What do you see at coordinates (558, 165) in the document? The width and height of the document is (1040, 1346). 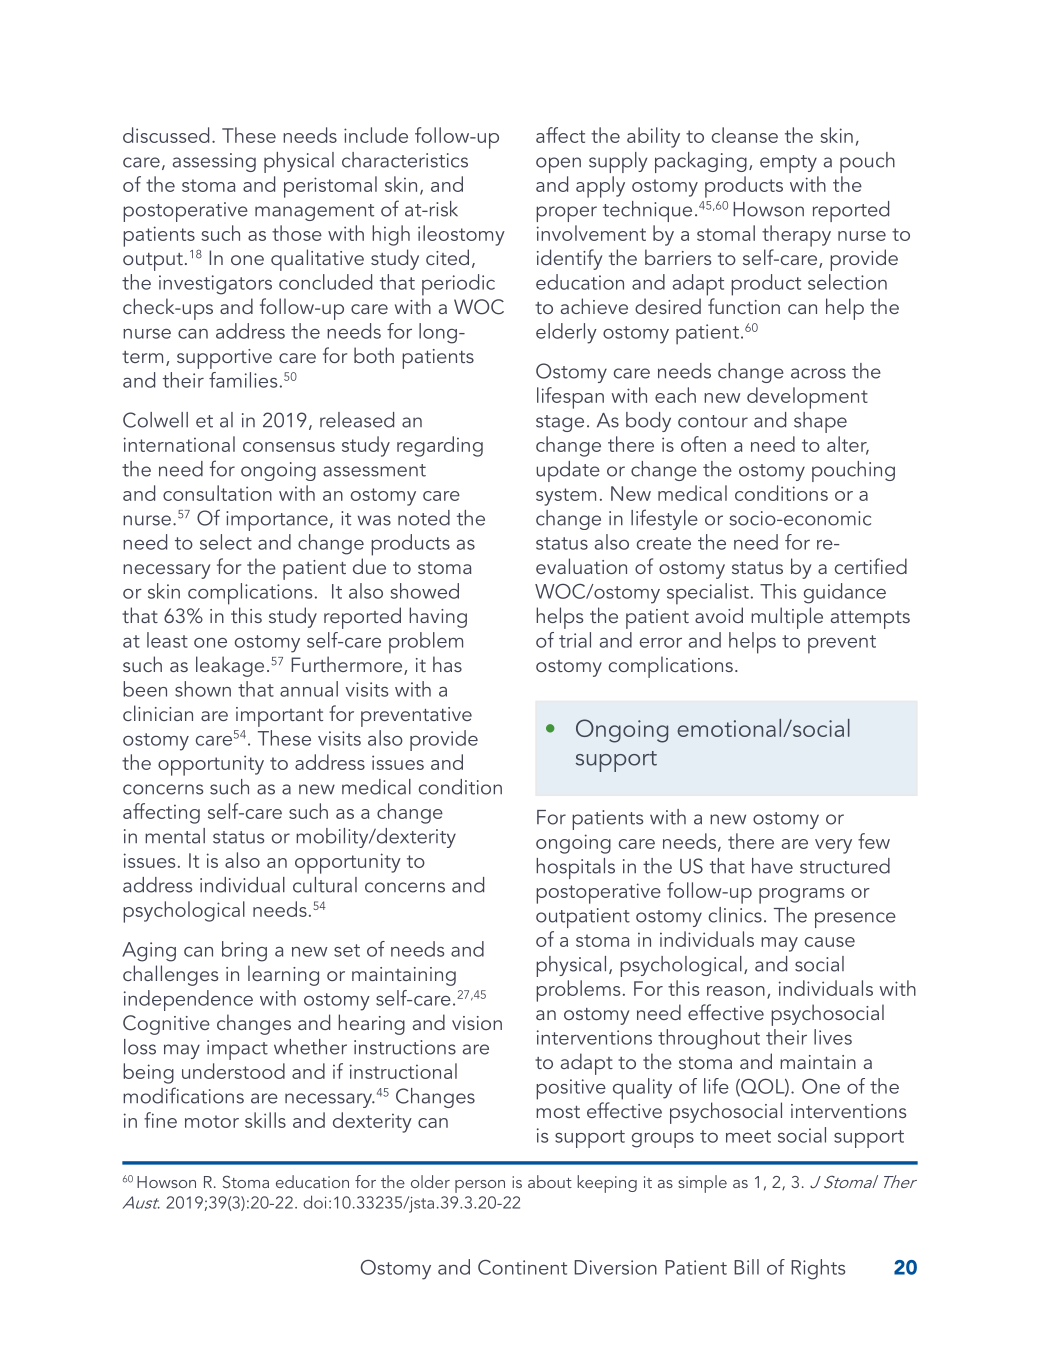 I see `open` at bounding box center [558, 165].
